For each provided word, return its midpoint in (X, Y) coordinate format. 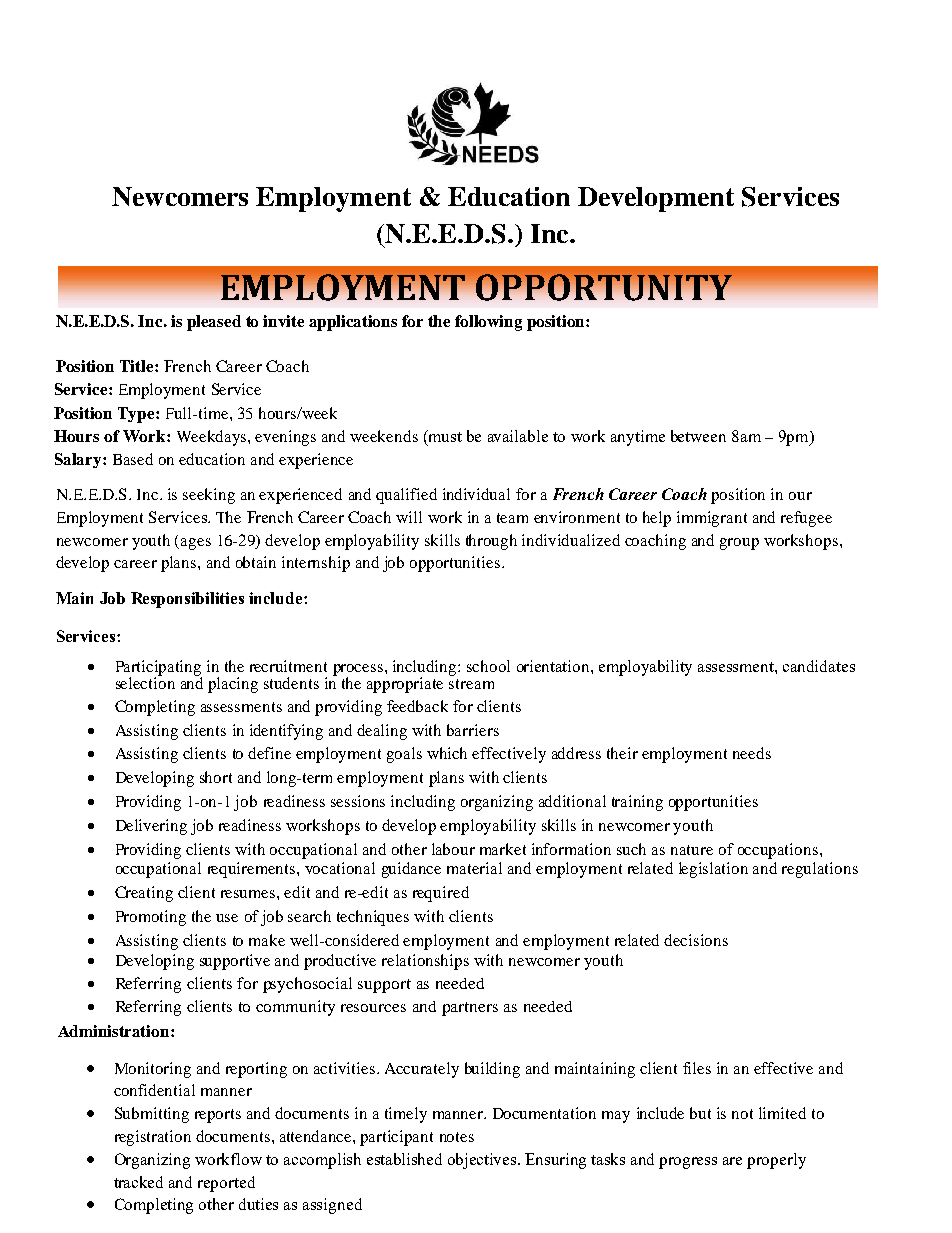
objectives (483, 1161)
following (488, 323)
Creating (144, 894)
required (441, 894)
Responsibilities (187, 600)
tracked (138, 1182)
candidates (819, 666)
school (488, 666)
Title (138, 366)
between (698, 436)
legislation (713, 870)
